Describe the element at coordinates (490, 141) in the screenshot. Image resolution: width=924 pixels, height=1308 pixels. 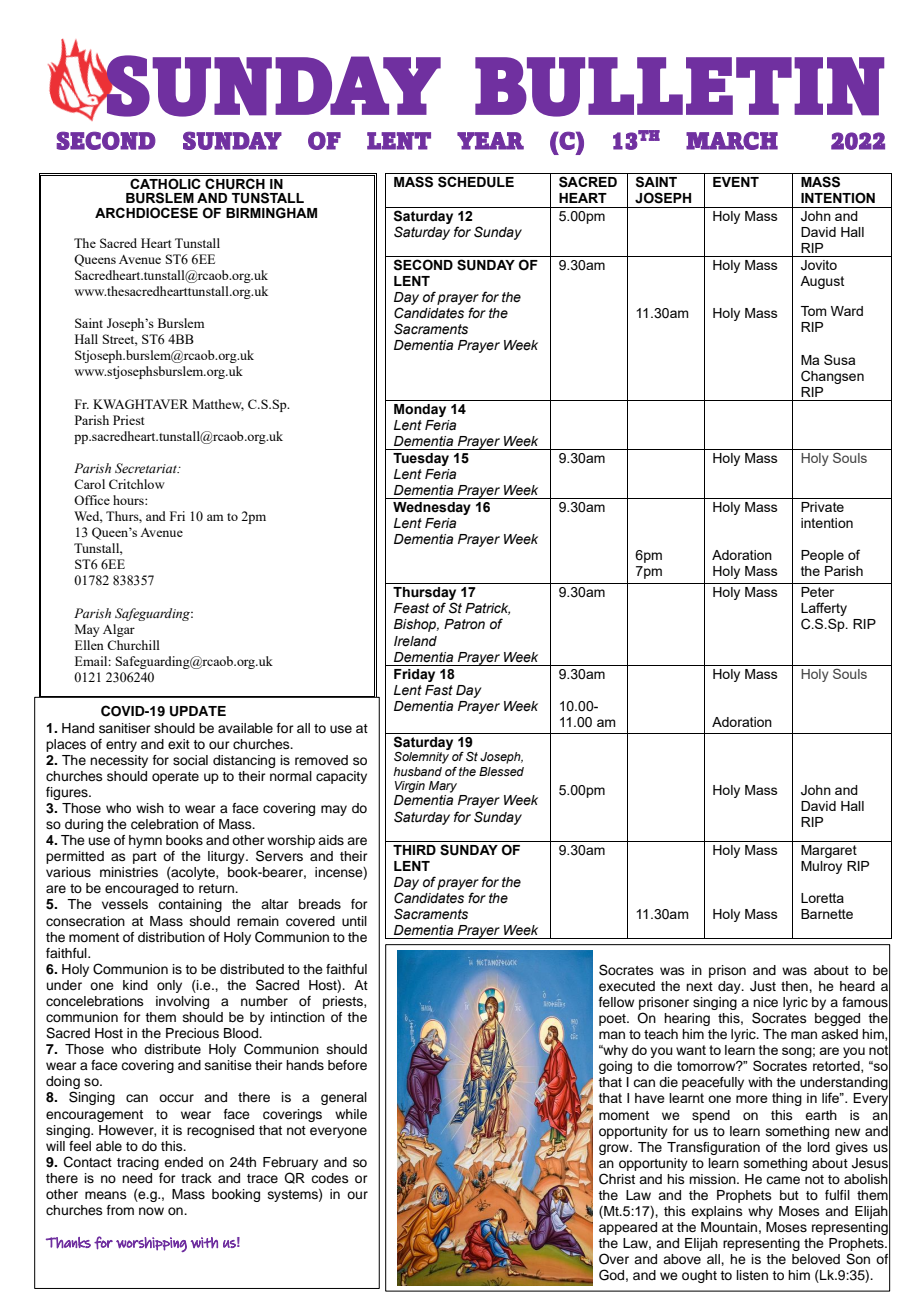
I see `YEAR` at that location.
